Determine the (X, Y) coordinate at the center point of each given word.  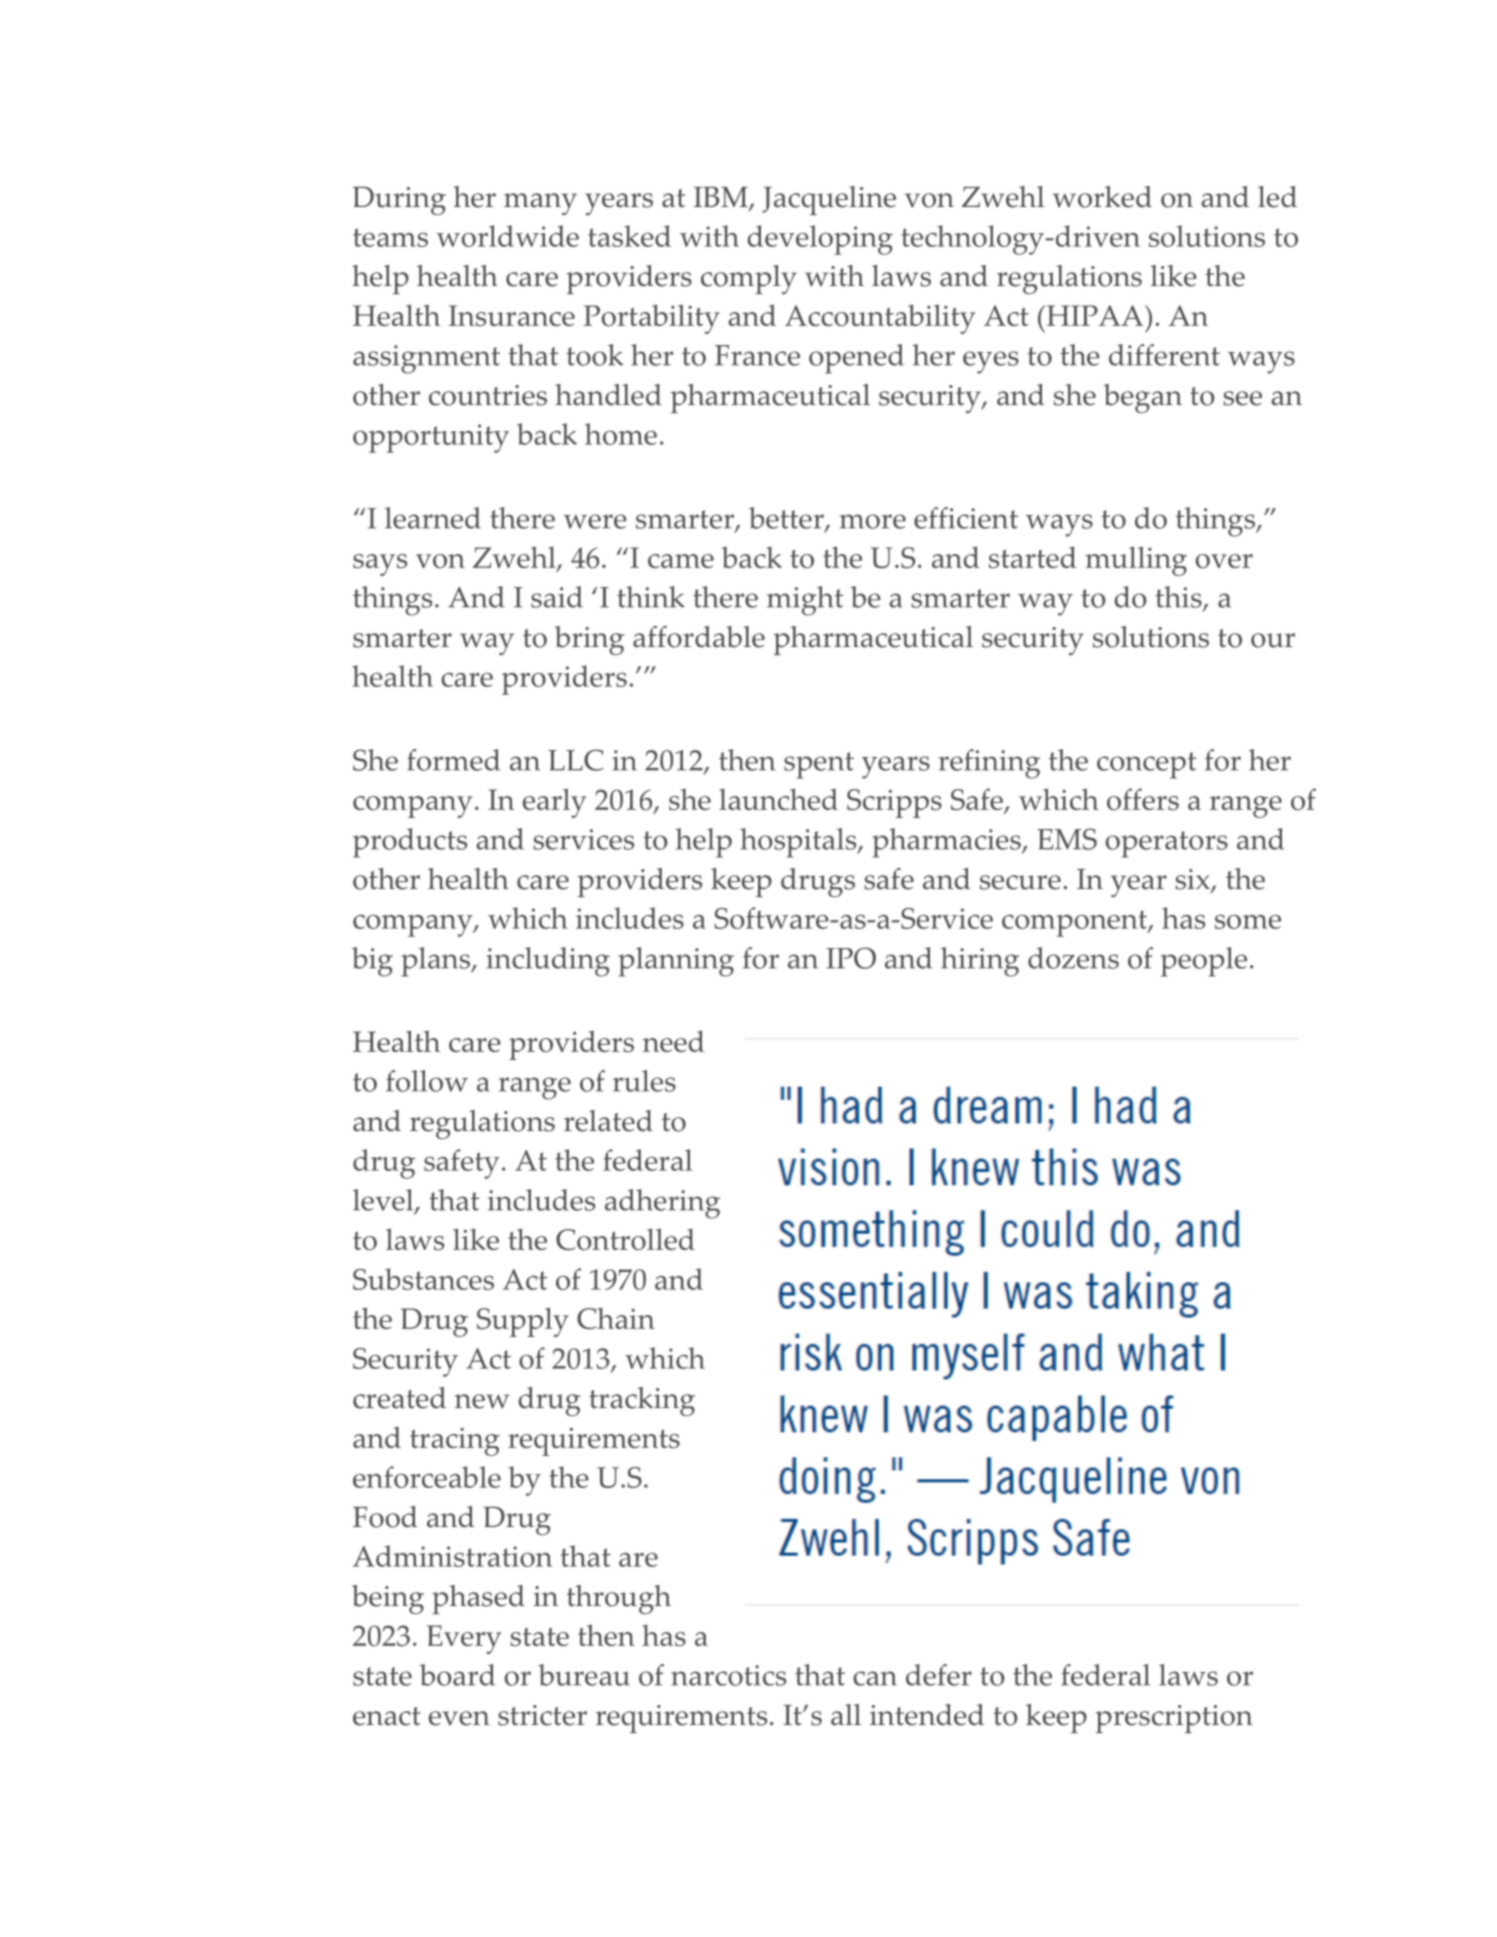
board (457, 1675)
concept (1146, 765)
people (1204, 962)
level (384, 1201)
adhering (662, 1204)
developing (820, 240)
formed (453, 760)
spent (819, 765)
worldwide (508, 236)
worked (1102, 197)
